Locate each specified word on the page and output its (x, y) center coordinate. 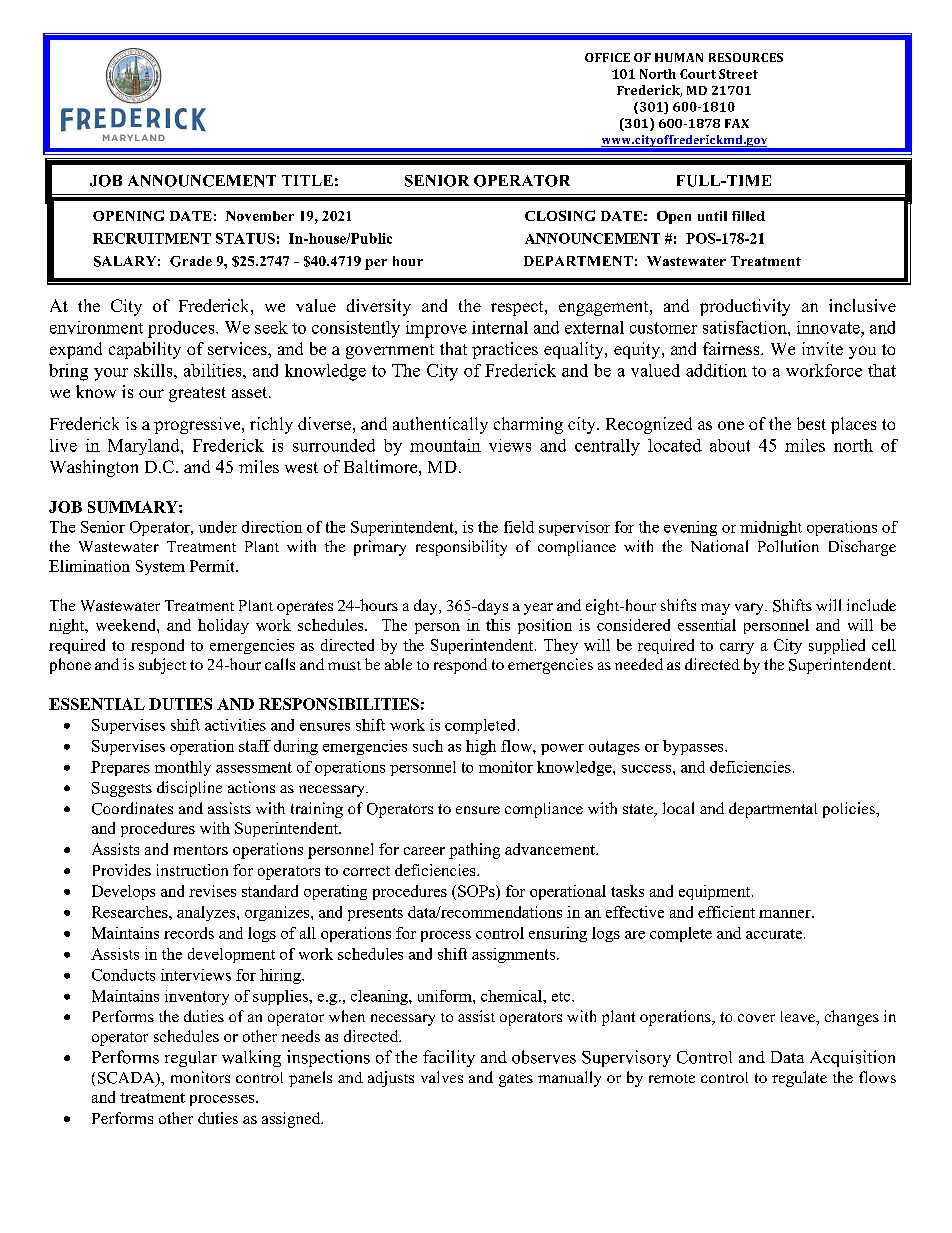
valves (442, 1077)
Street (738, 74)
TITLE (307, 180)
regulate (799, 1079)
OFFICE (607, 57)
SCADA (127, 1079)
